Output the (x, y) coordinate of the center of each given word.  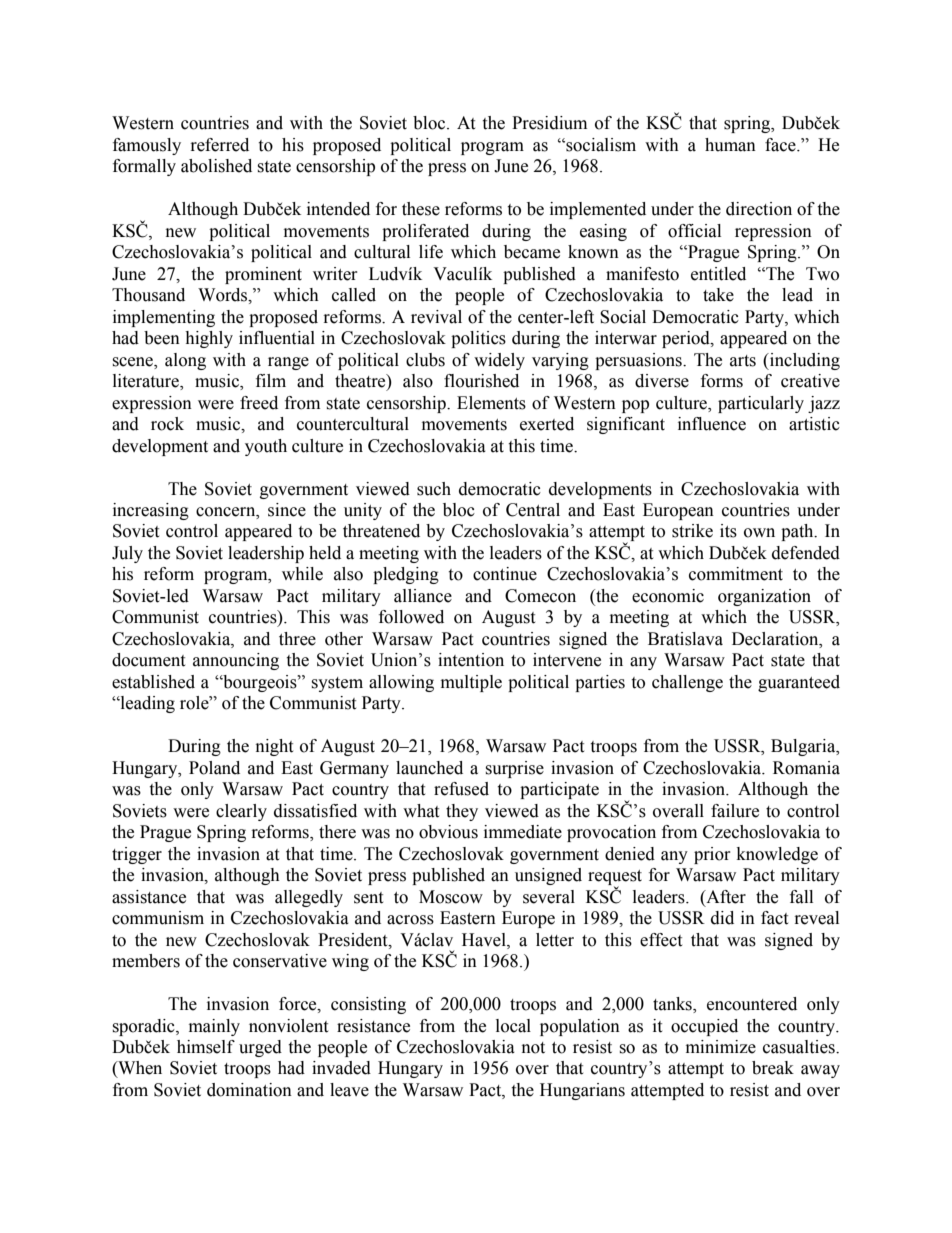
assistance (149, 897)
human (730, 145)
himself (206, 1047)
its (728, 531)
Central (533, 510)
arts (743, 361)
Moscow (451, 897)
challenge (687, 683)
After (725, 897)
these (421, 209)
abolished (216, 166)
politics (478, 339)
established (153, 682)
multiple (471, 683)
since (287, 510)
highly (209, 339)
